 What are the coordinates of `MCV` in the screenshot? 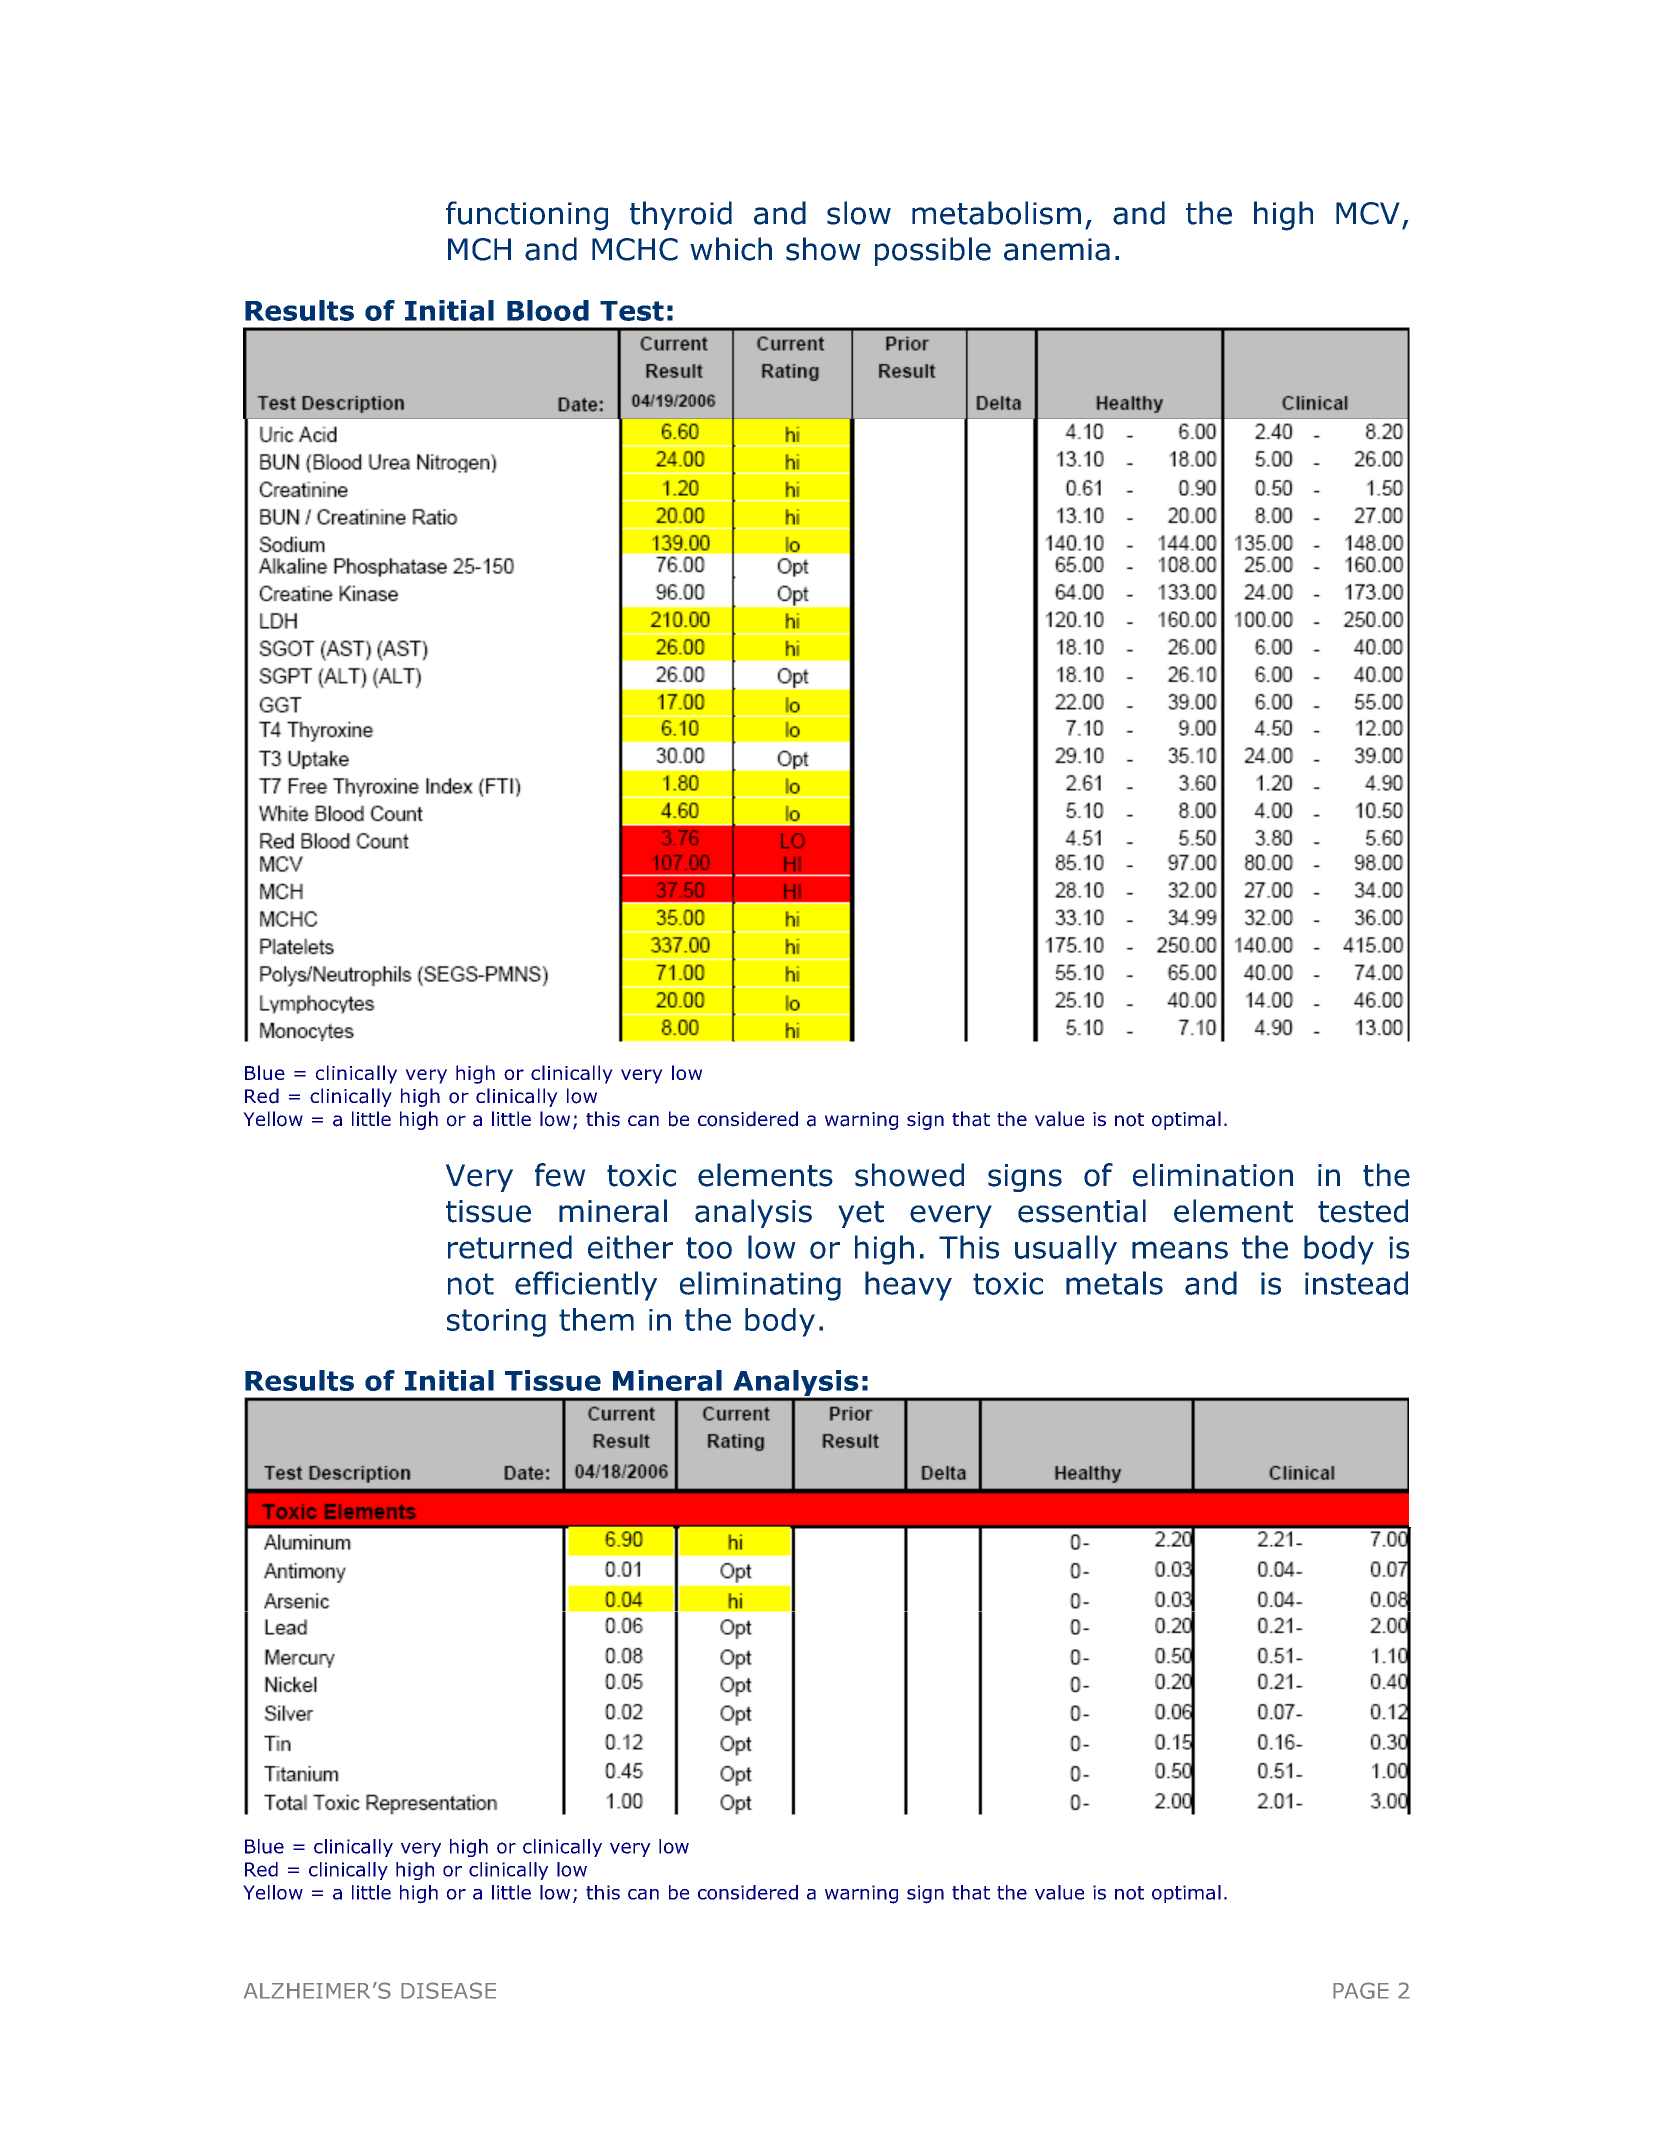 It's located at (1368, 213).
